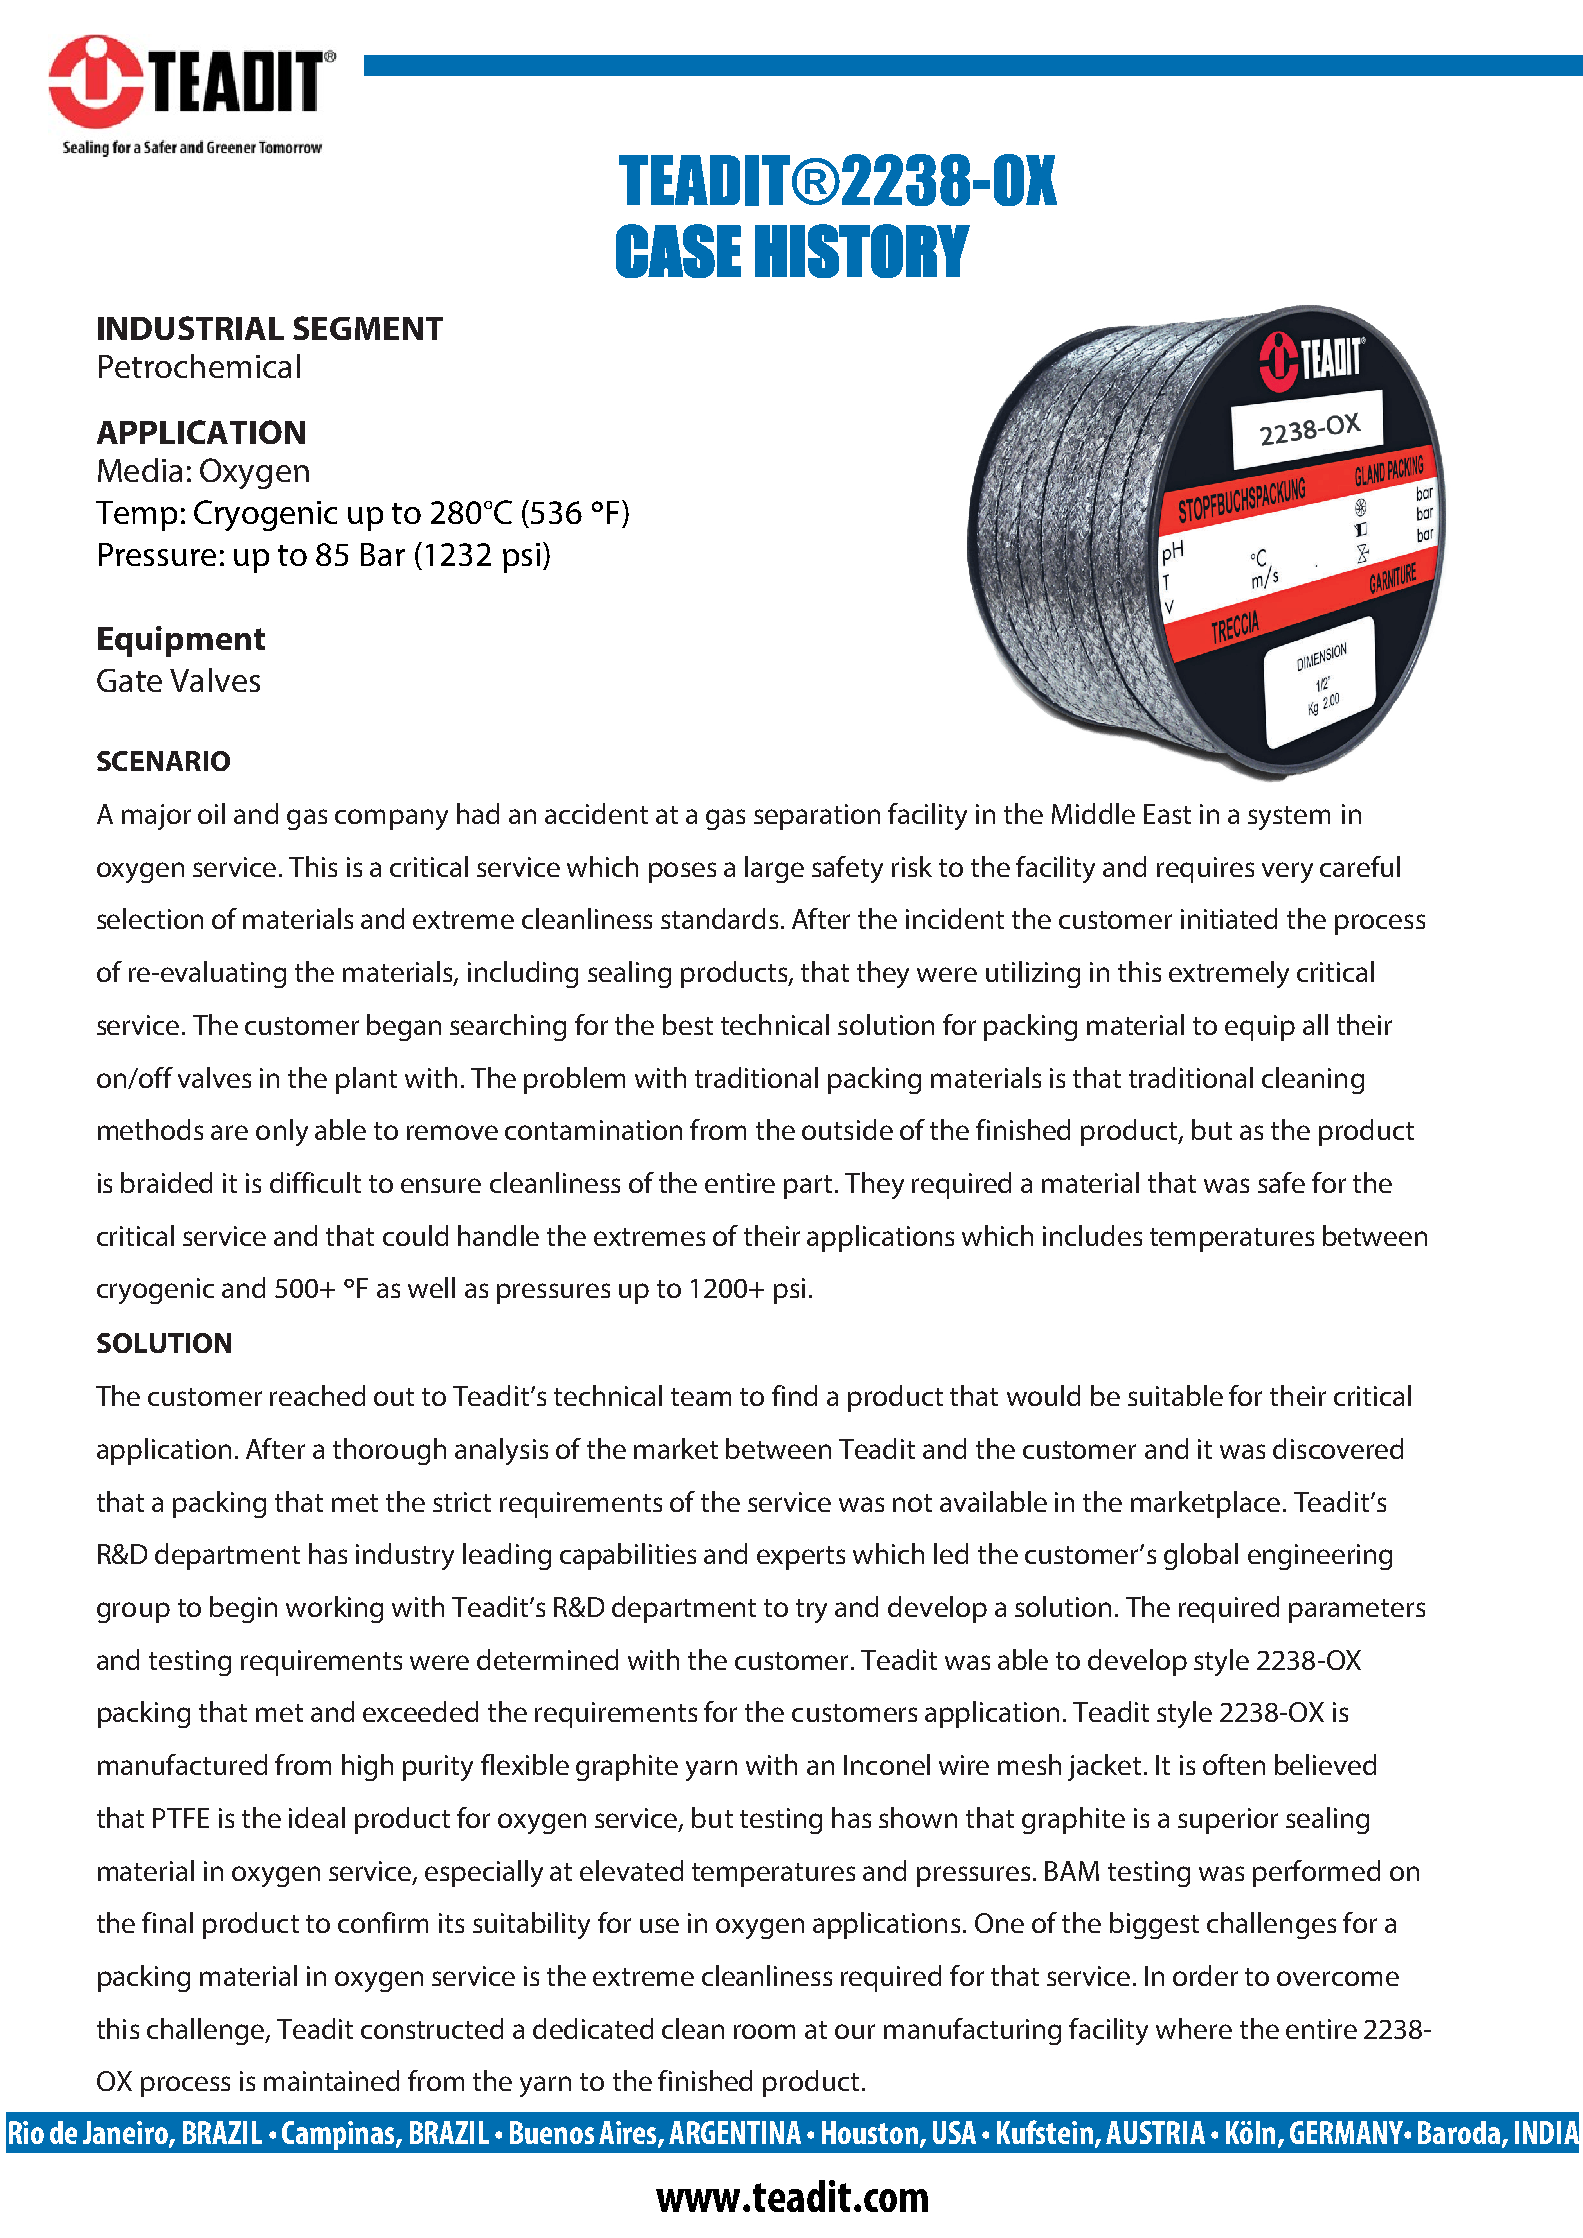 This document has width=1583, height=2238. I want to click on includes, so click(1092, 1235).
